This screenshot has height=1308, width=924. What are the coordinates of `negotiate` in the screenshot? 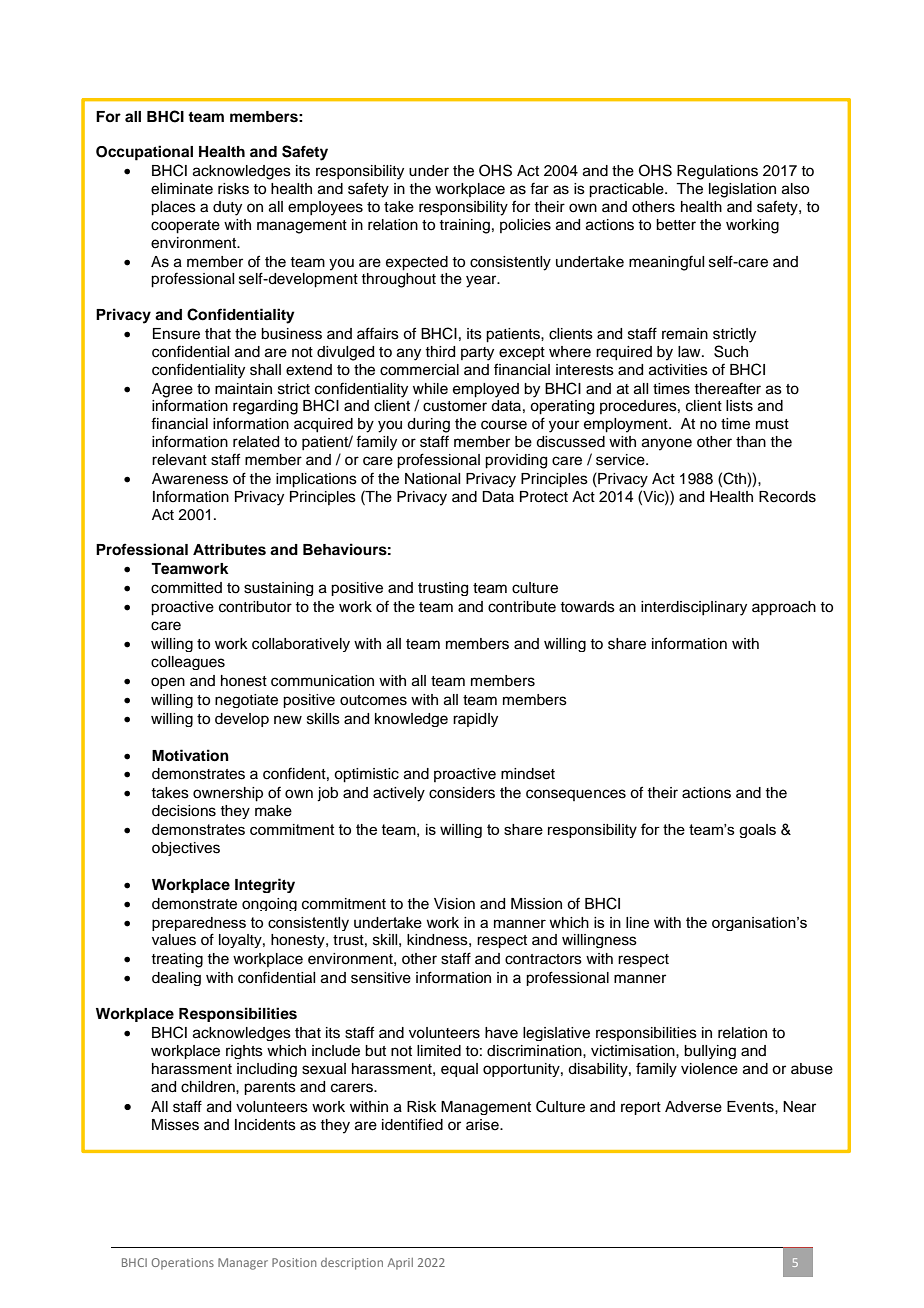 It's located at (246, 701).
